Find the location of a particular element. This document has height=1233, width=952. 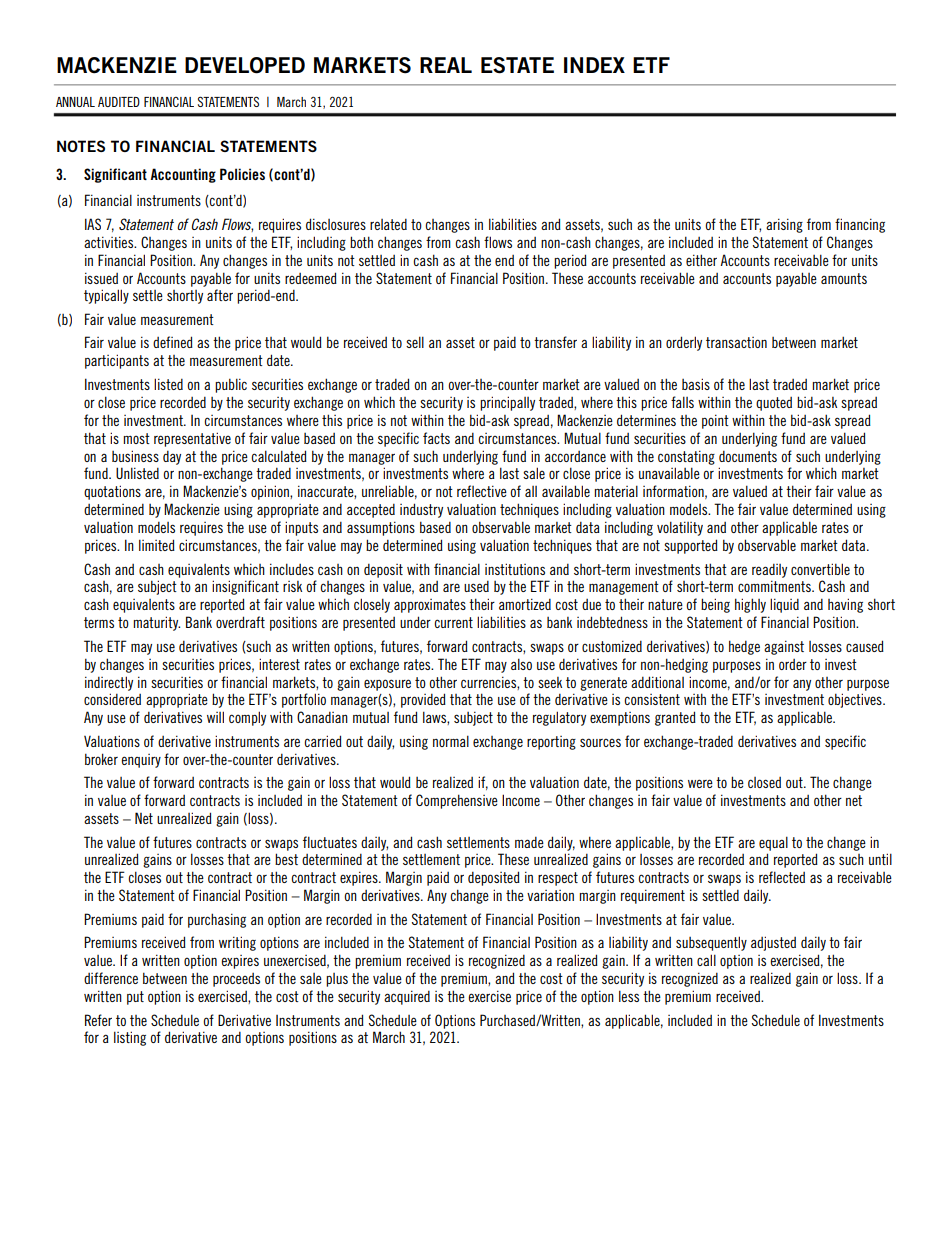

listing is located at coordinates (130, 1038).
